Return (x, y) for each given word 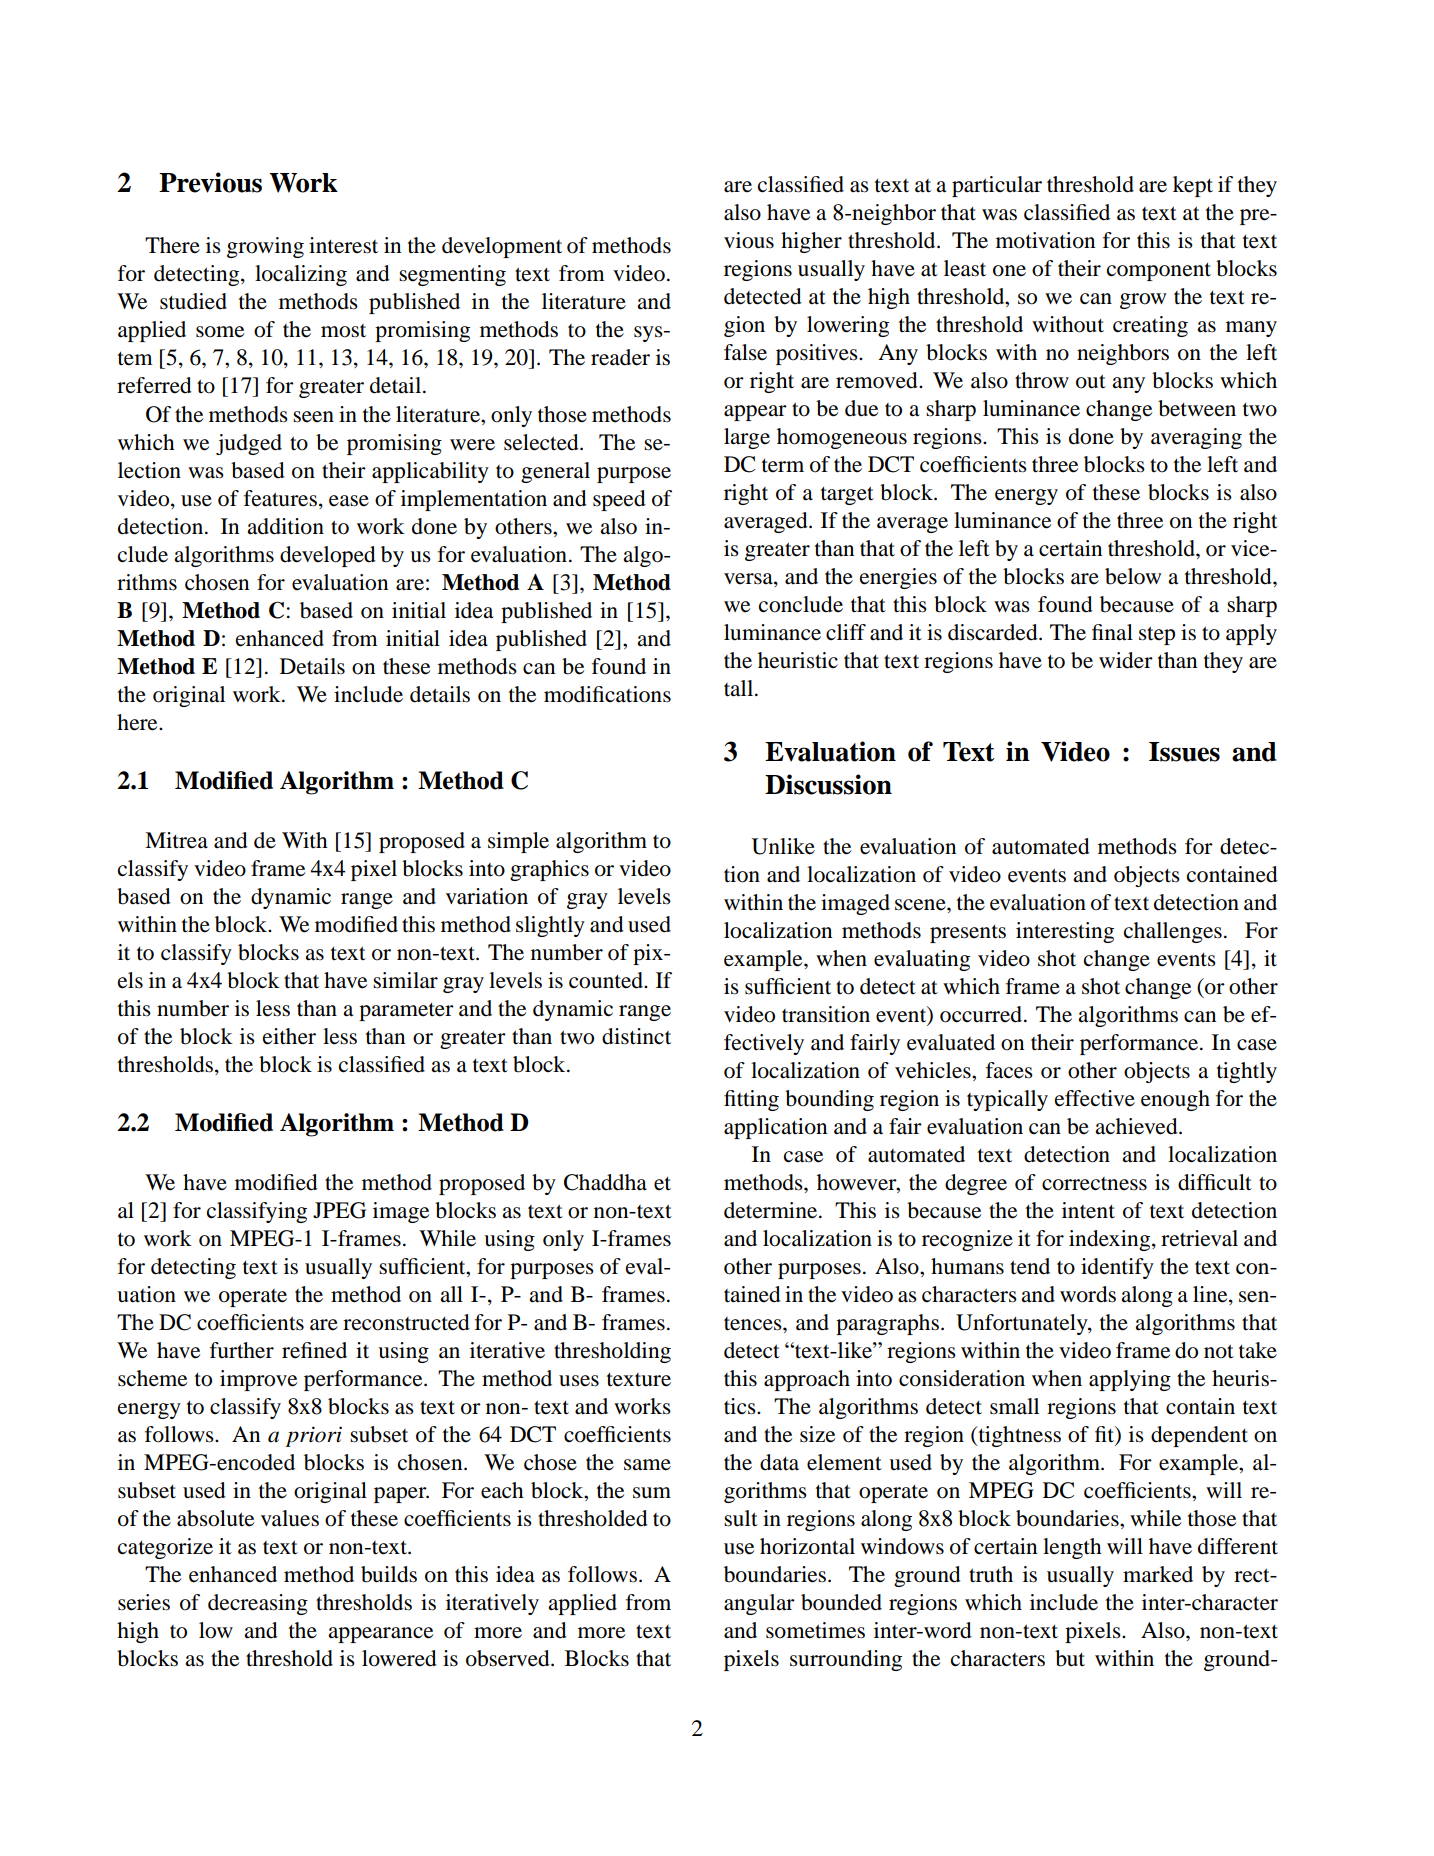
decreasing (258, 1604)
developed (328, 556)
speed (619, 500)
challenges (1173, 932)
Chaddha (605, 1182)
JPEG (339, 1210)
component (1159, 272)
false (745, 352)
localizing (301, 275)
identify (1117, 1268)
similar (405, 980)
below (1133, 576)
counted (607, 980)
